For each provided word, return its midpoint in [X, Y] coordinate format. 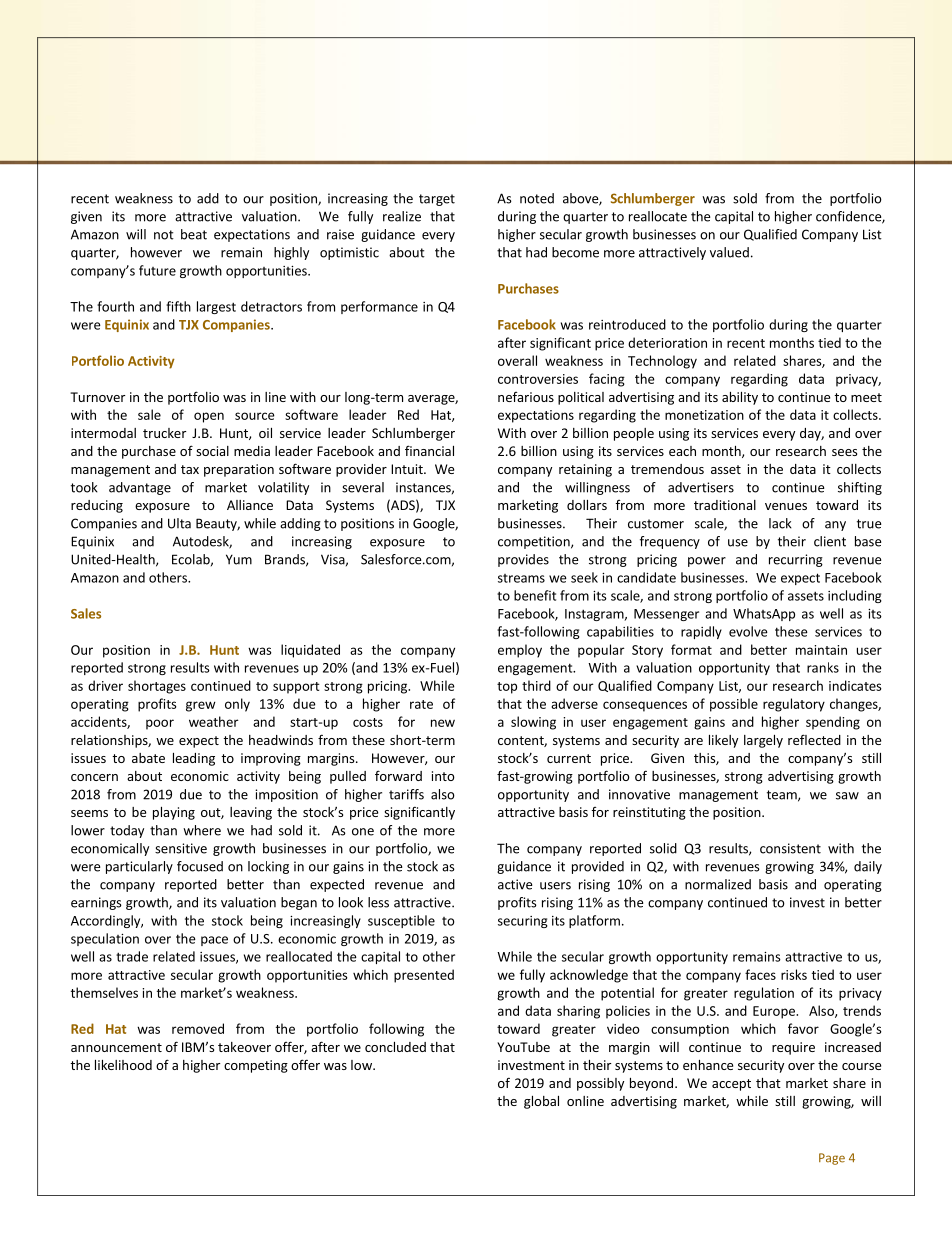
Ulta [179, 523]
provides [523, 560]
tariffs [406, 794]
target [437, 200]
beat [194, 234]
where [202, 830]
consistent [790, 848]
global [541, 1102]
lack [780, 523]
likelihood [123, 1065]
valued [729, 252]
